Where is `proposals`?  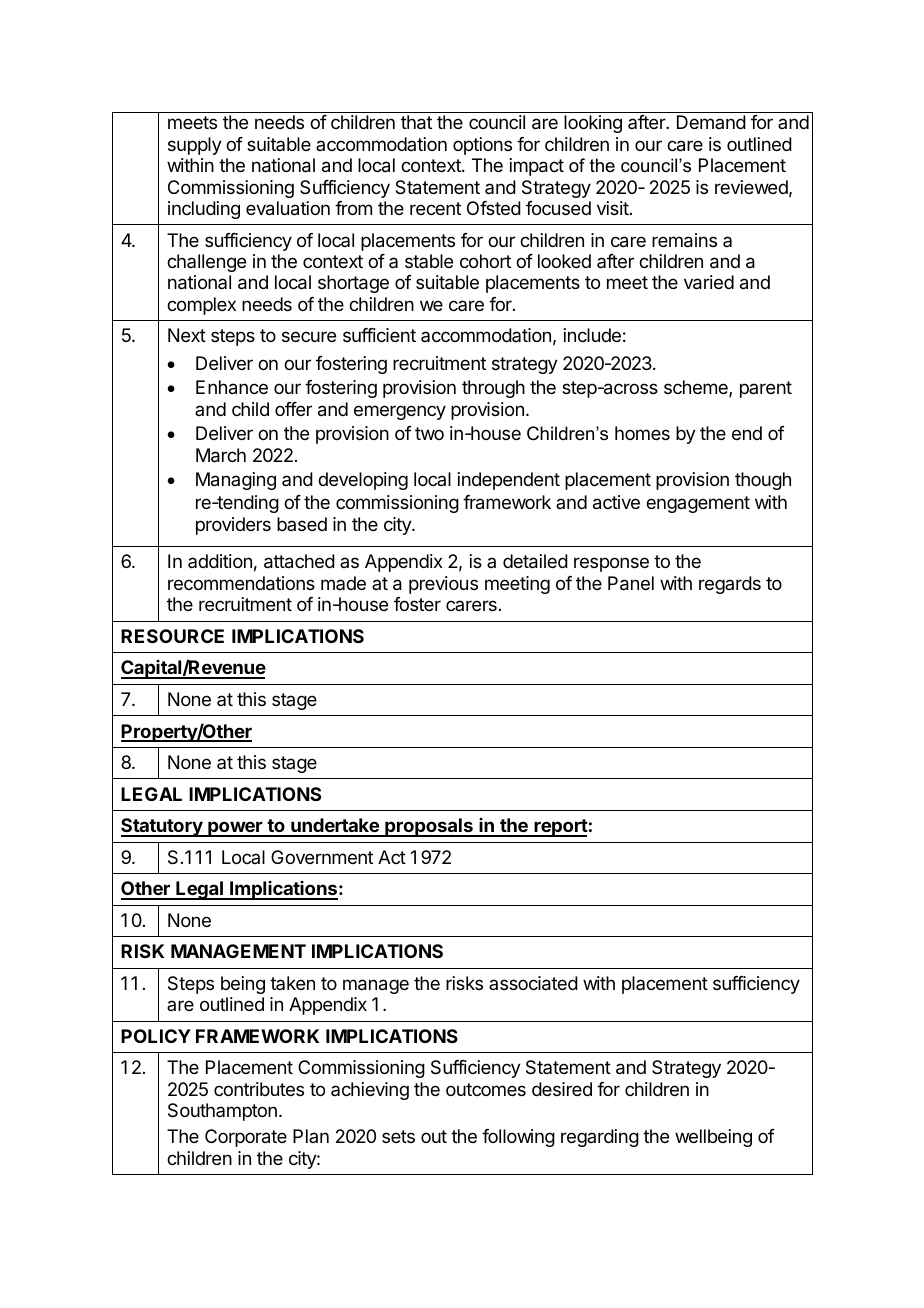 proposals is located at coordinates (429, 827).
